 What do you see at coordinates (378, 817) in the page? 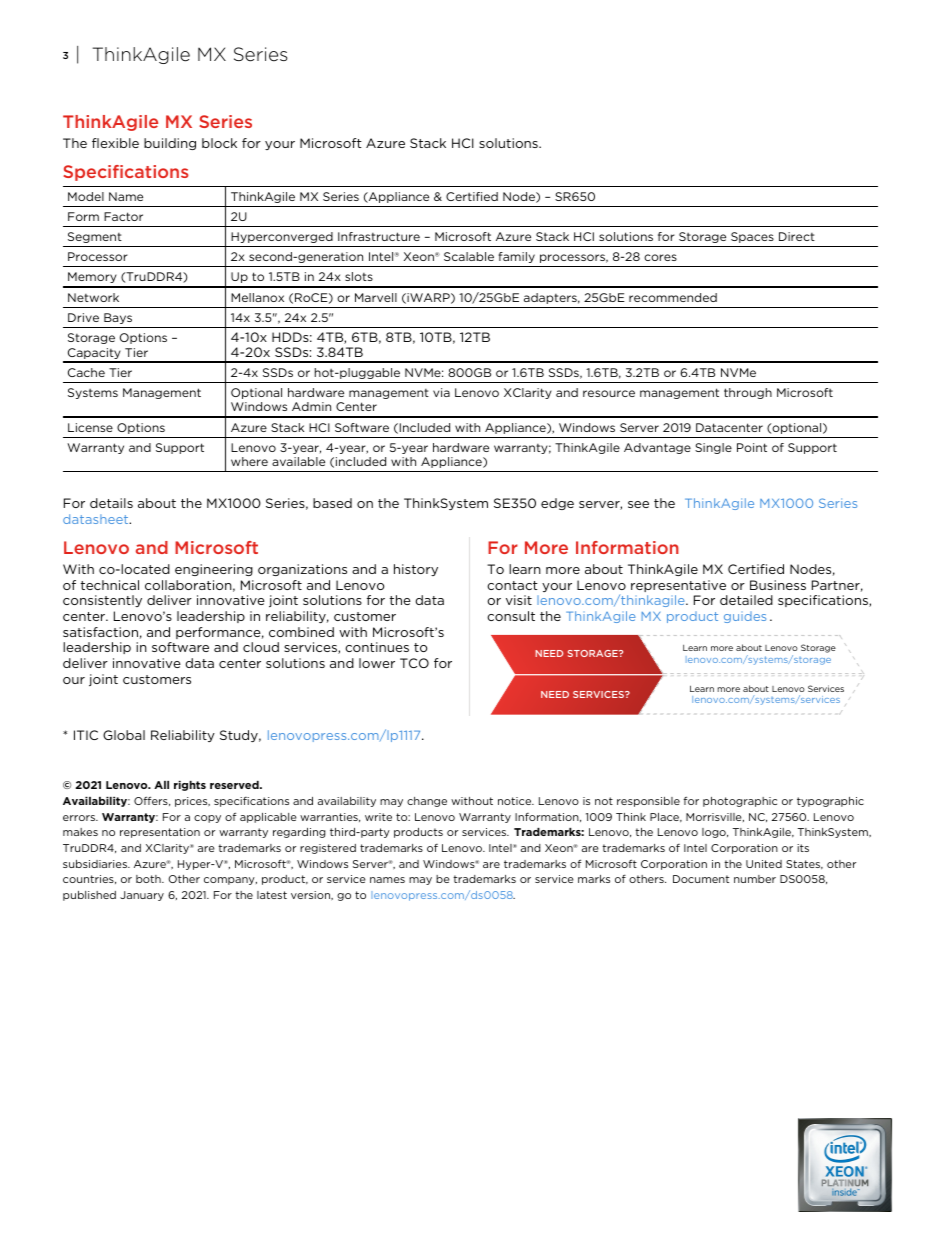
I see `write` at bounding box center [378, 817].
